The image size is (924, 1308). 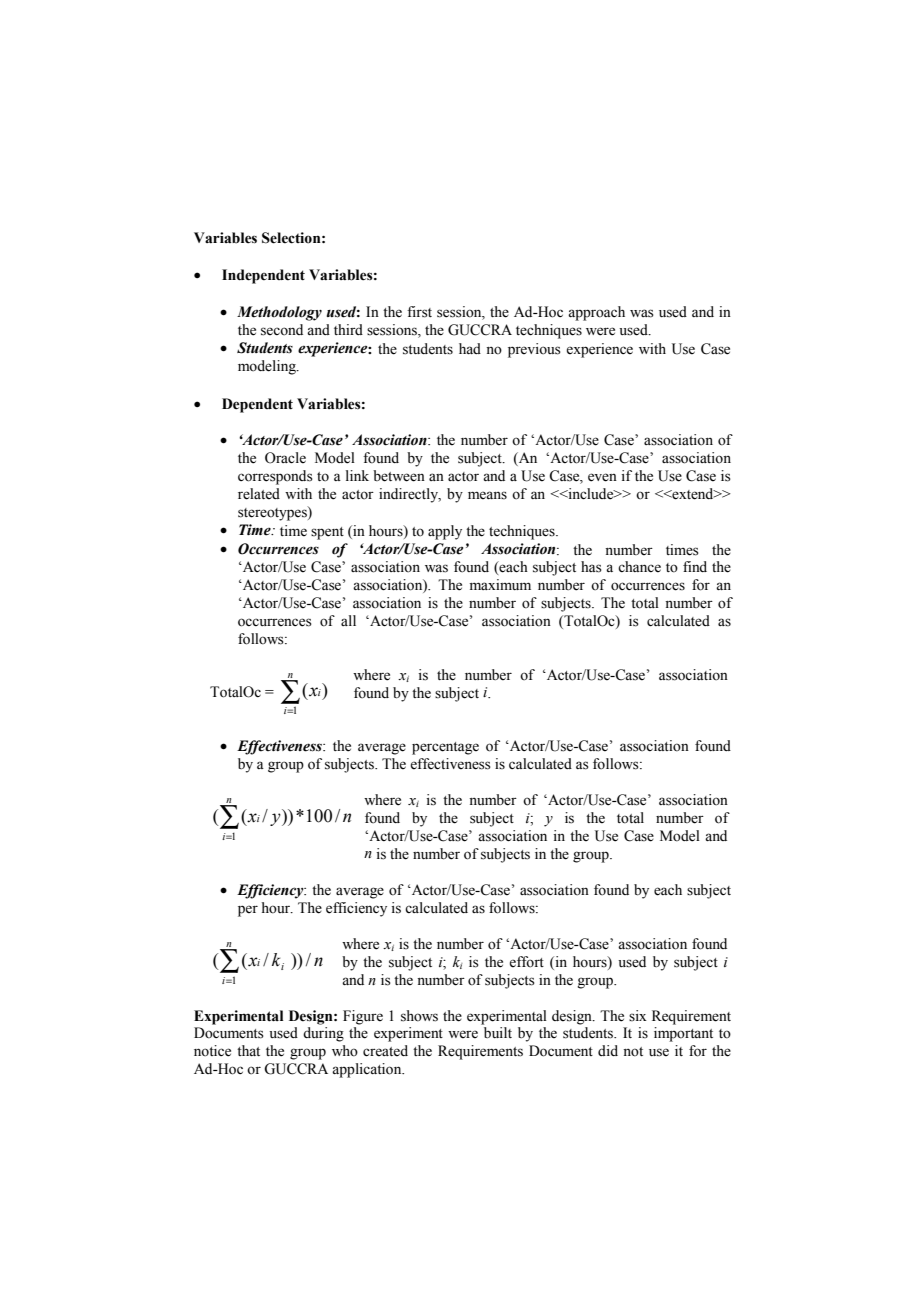 I want to click on percentage, so click(x=445, y=748).
